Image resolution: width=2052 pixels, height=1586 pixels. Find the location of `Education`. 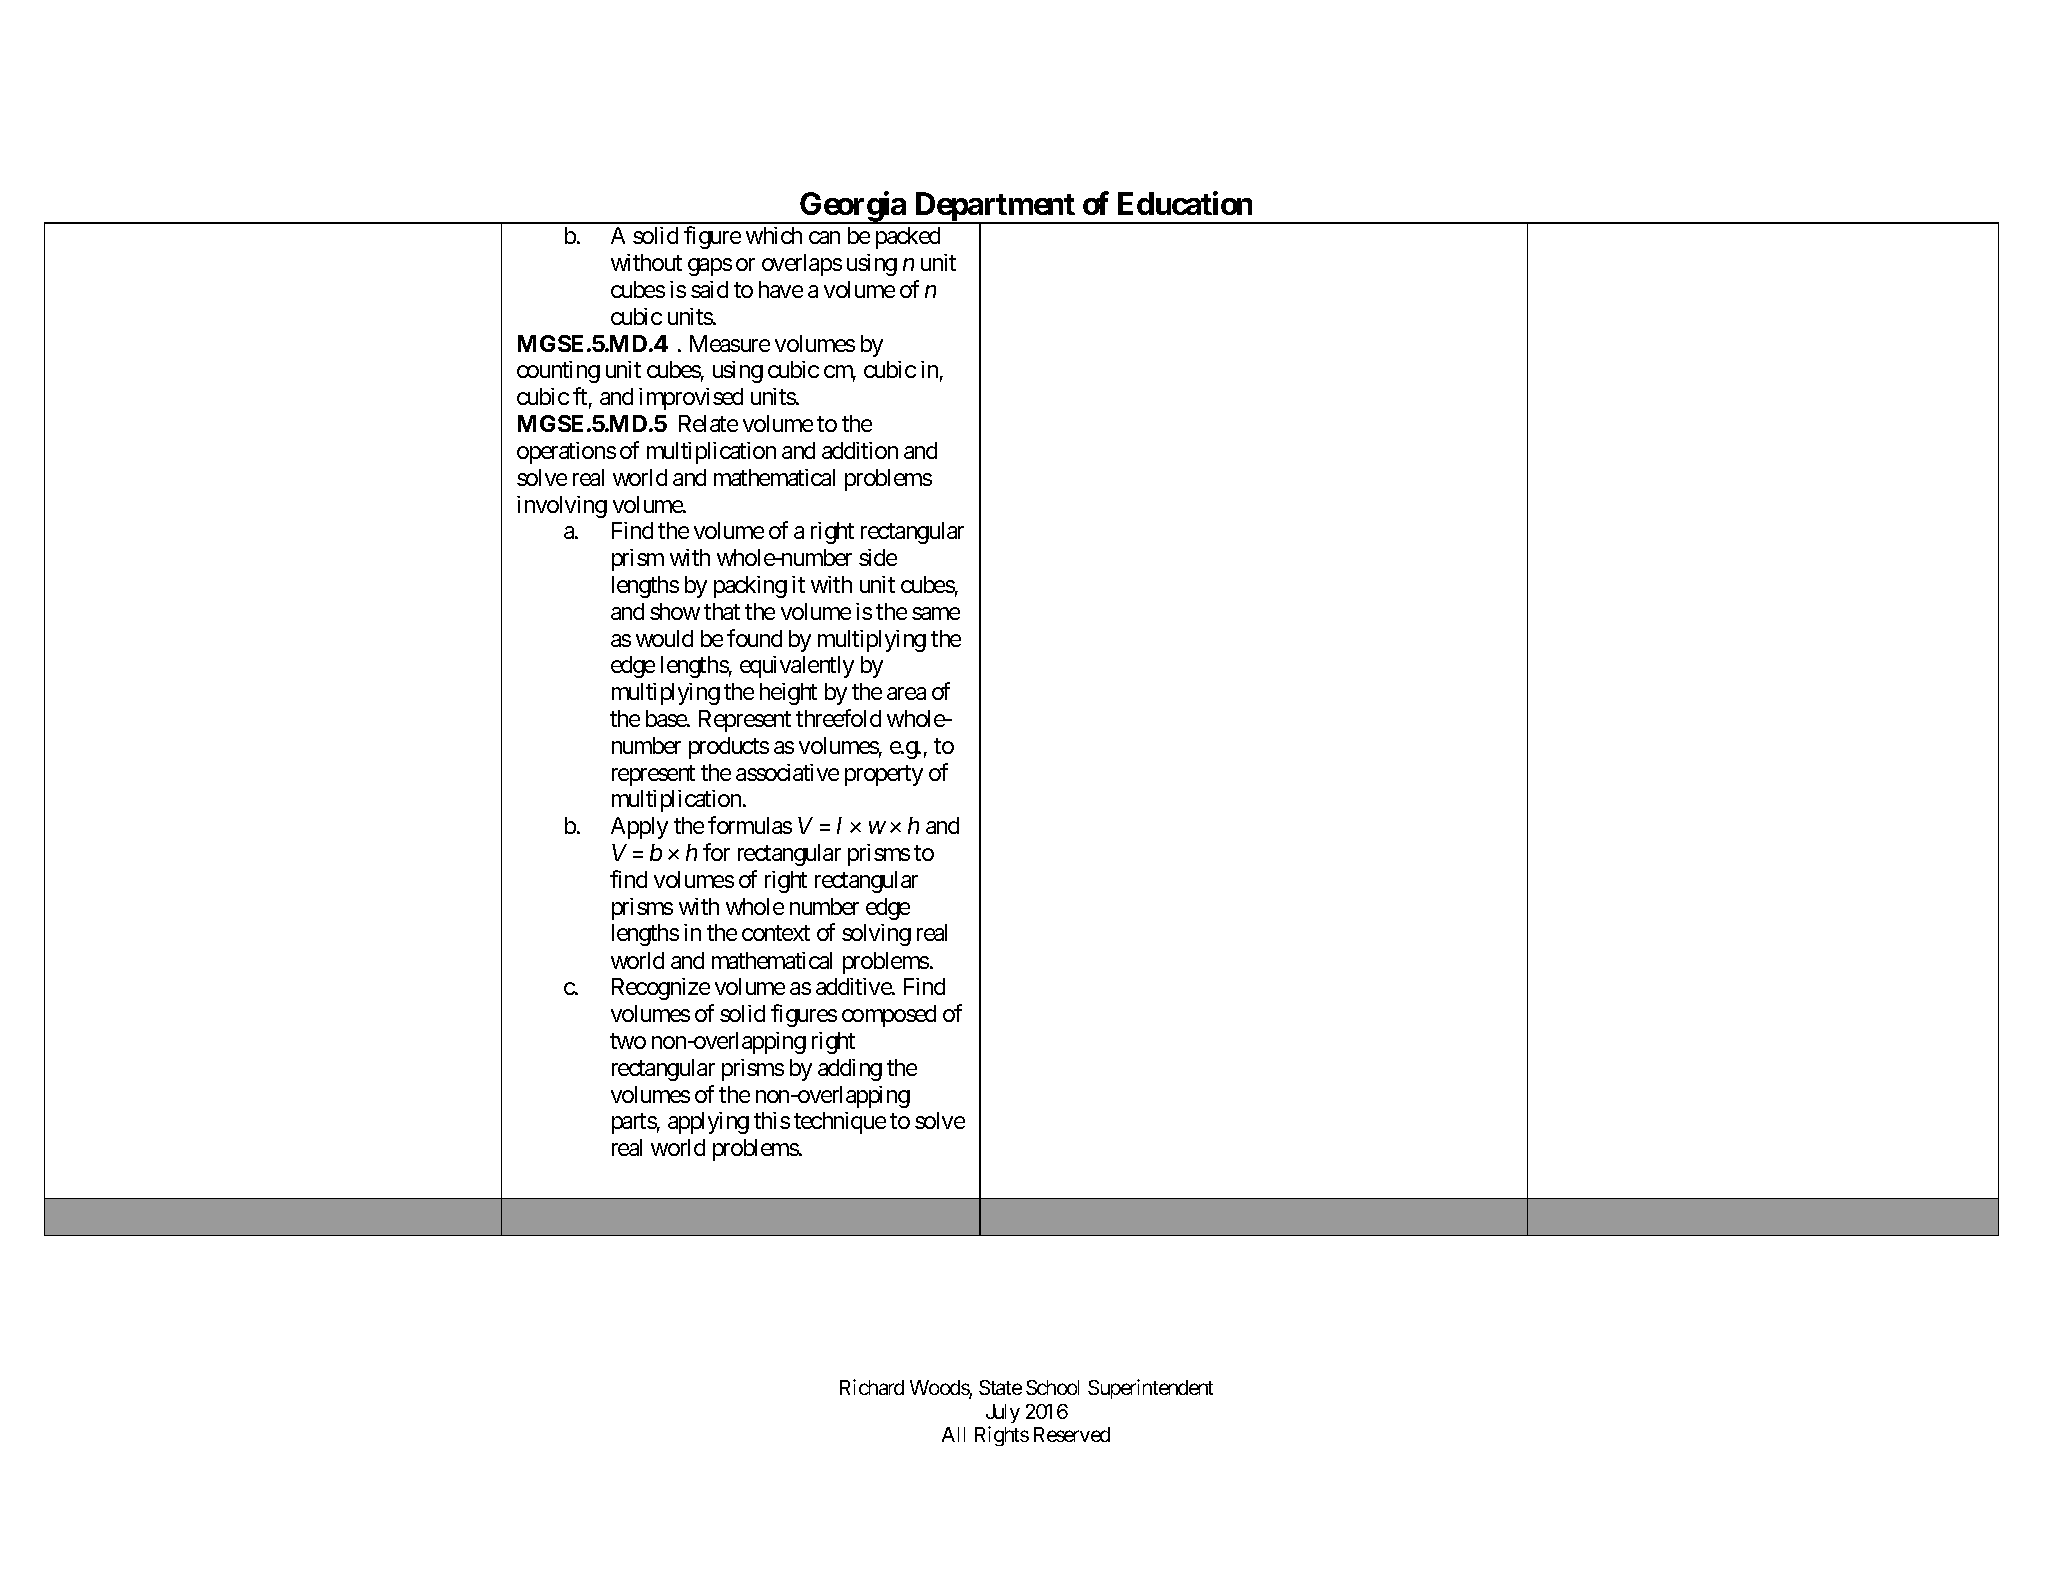

Education is located at coordinates (1185, 203).
